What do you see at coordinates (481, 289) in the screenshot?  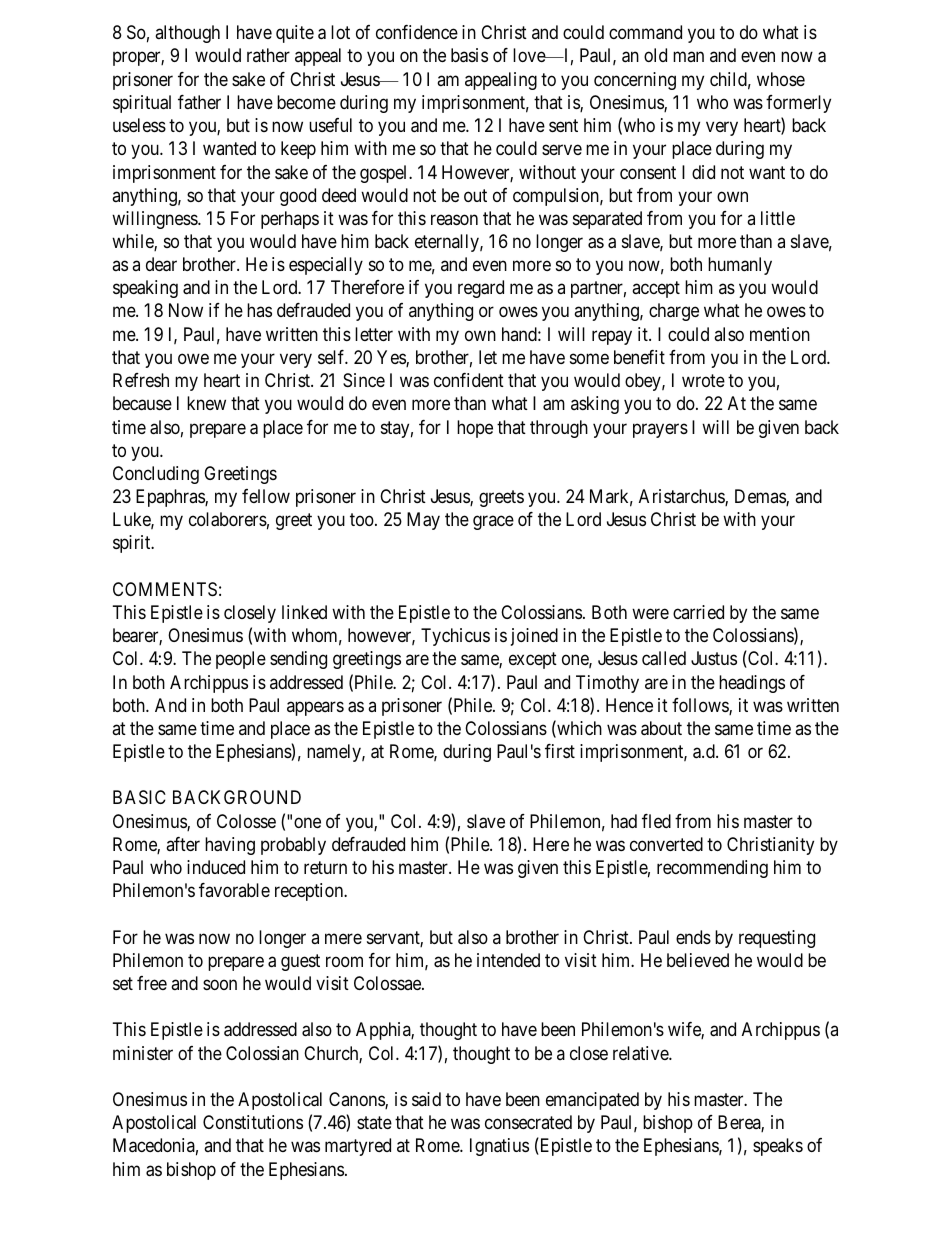 I see `regard` at bounding box center [481, 289].
